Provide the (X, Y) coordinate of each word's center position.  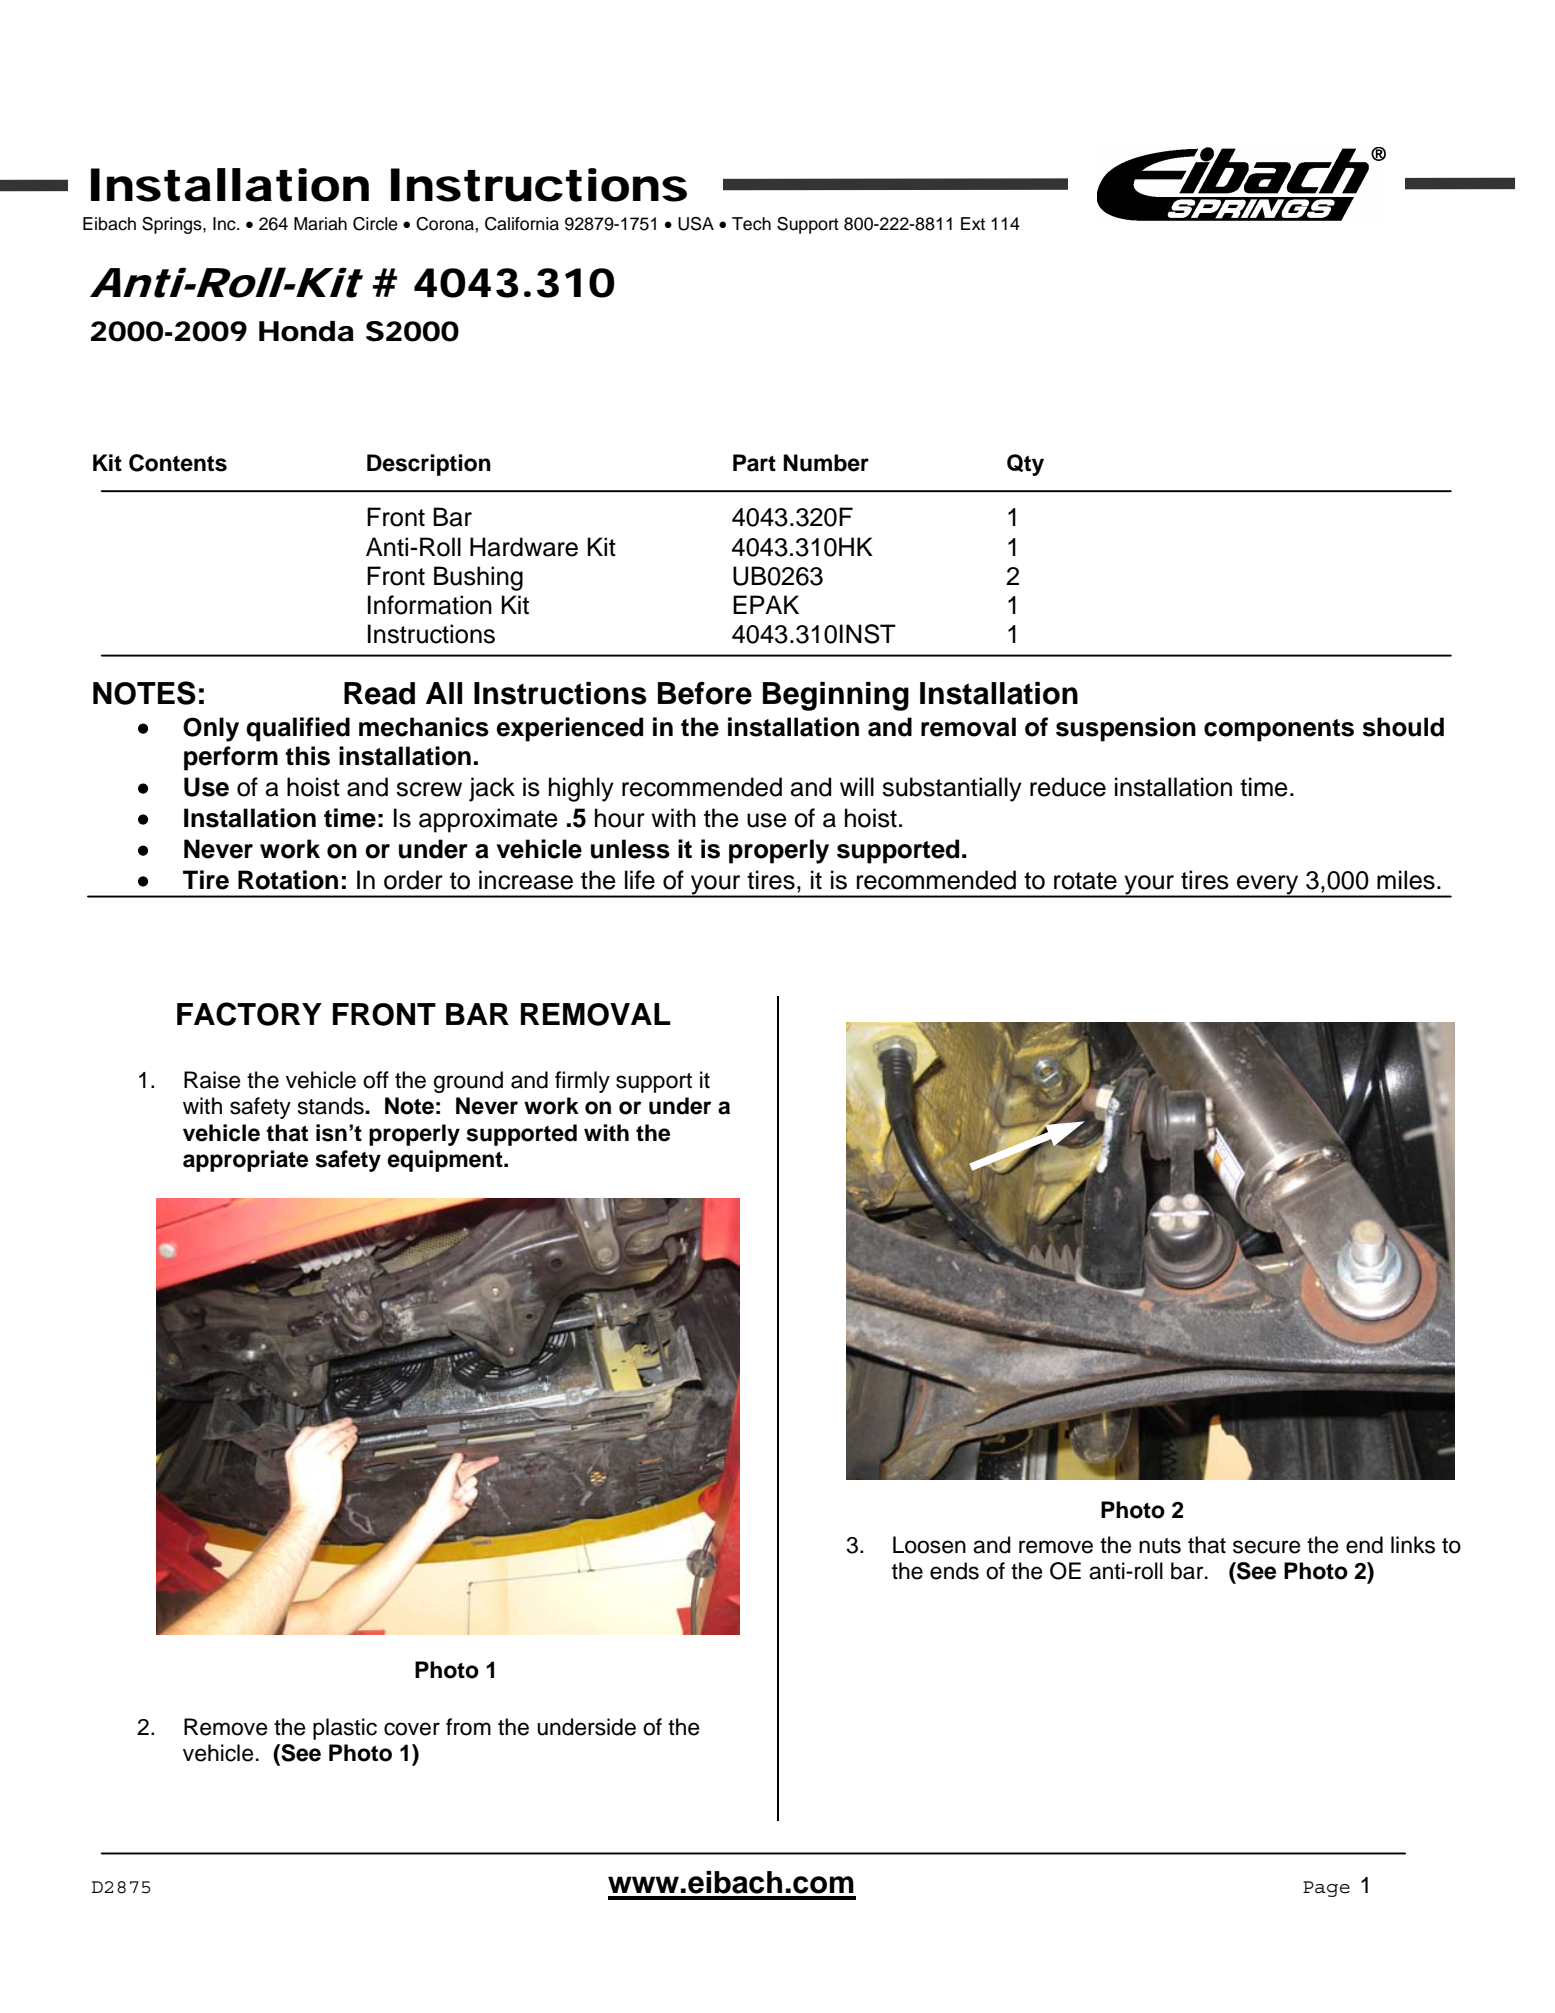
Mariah (320, 224)
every (1268, 886)
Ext (973, 223)
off (376, 1080)
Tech (751, 224)
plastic (345, 1729)
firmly (582, 1082)
